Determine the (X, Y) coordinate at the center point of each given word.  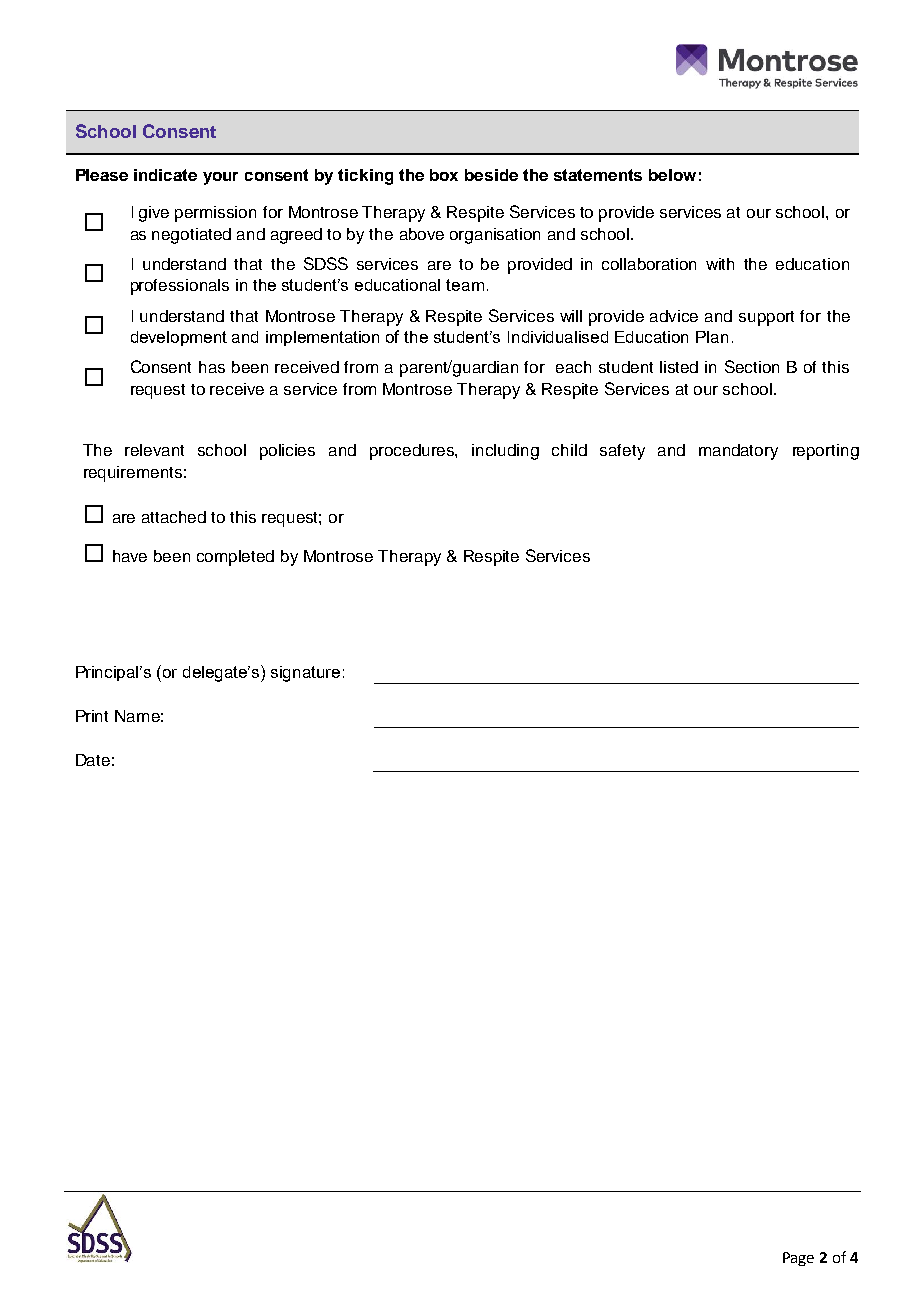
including (505, 452)
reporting (826, 452)
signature (305, 674)
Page (798, 1259)
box (444, 175)
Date (93, 760)
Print (92, 716)
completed (235, 558)
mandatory (738, 452)
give (154, 214)
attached (174, 517)
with (720, 264)
